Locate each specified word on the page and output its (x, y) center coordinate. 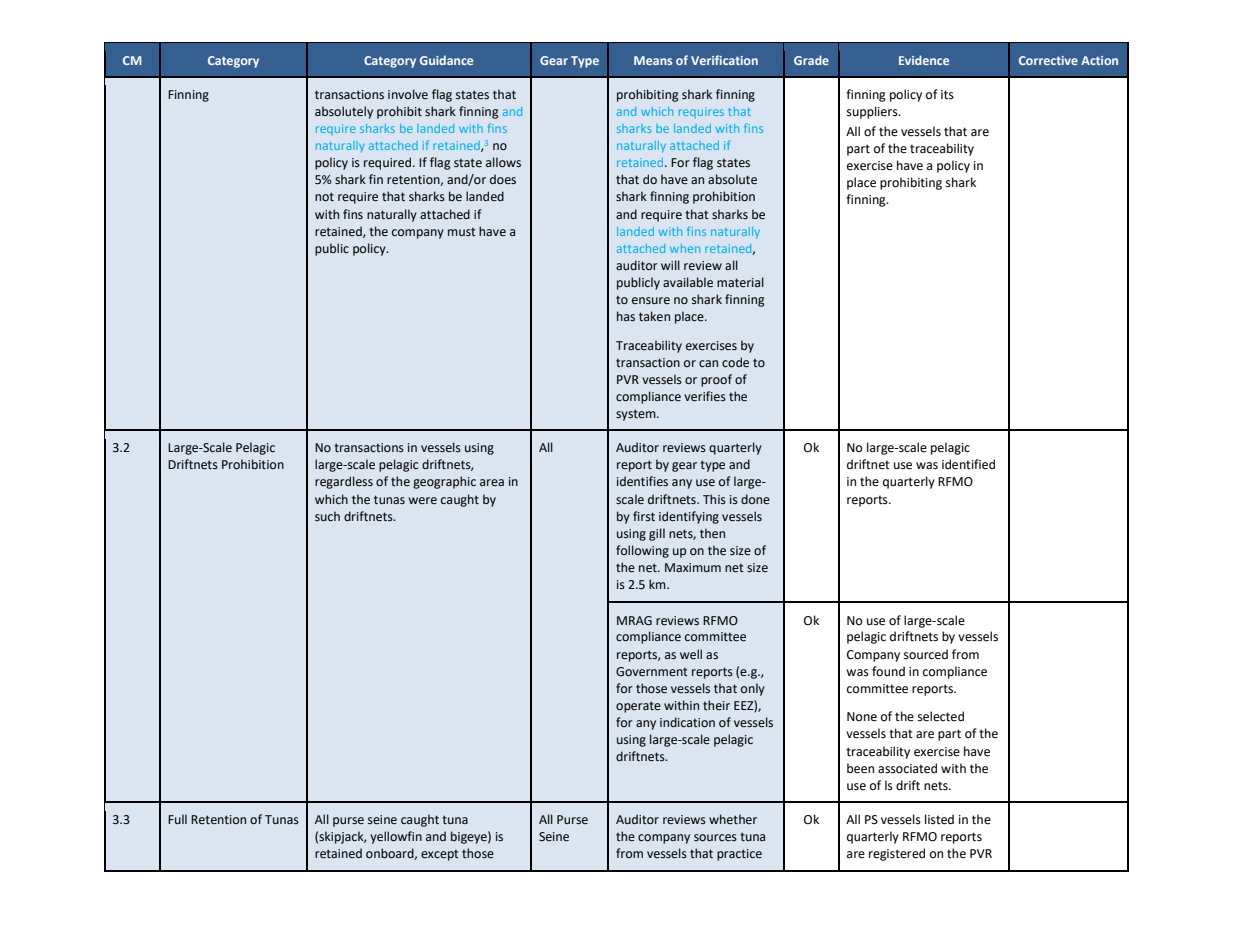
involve (408, 94)
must (462, 231)
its (947, 95)
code (735, 362)
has (626, 316)
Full (177, 819)
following (642, 551)
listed (939, 819)
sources (715, 838)
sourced (926, 654)
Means (653, 60)
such (327, 516)
